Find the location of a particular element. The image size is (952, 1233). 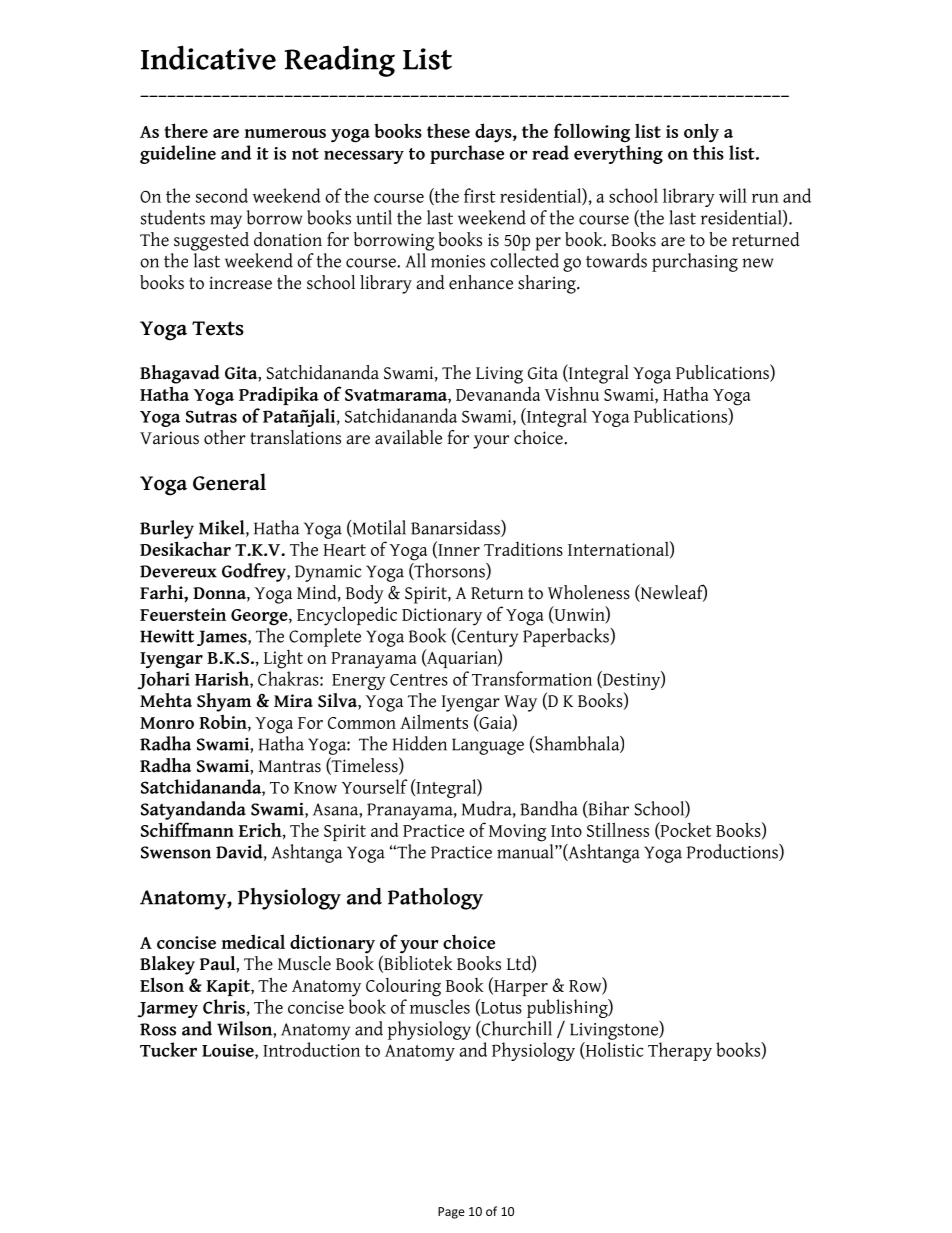

Pathology is located at coordinates (435, 899).
